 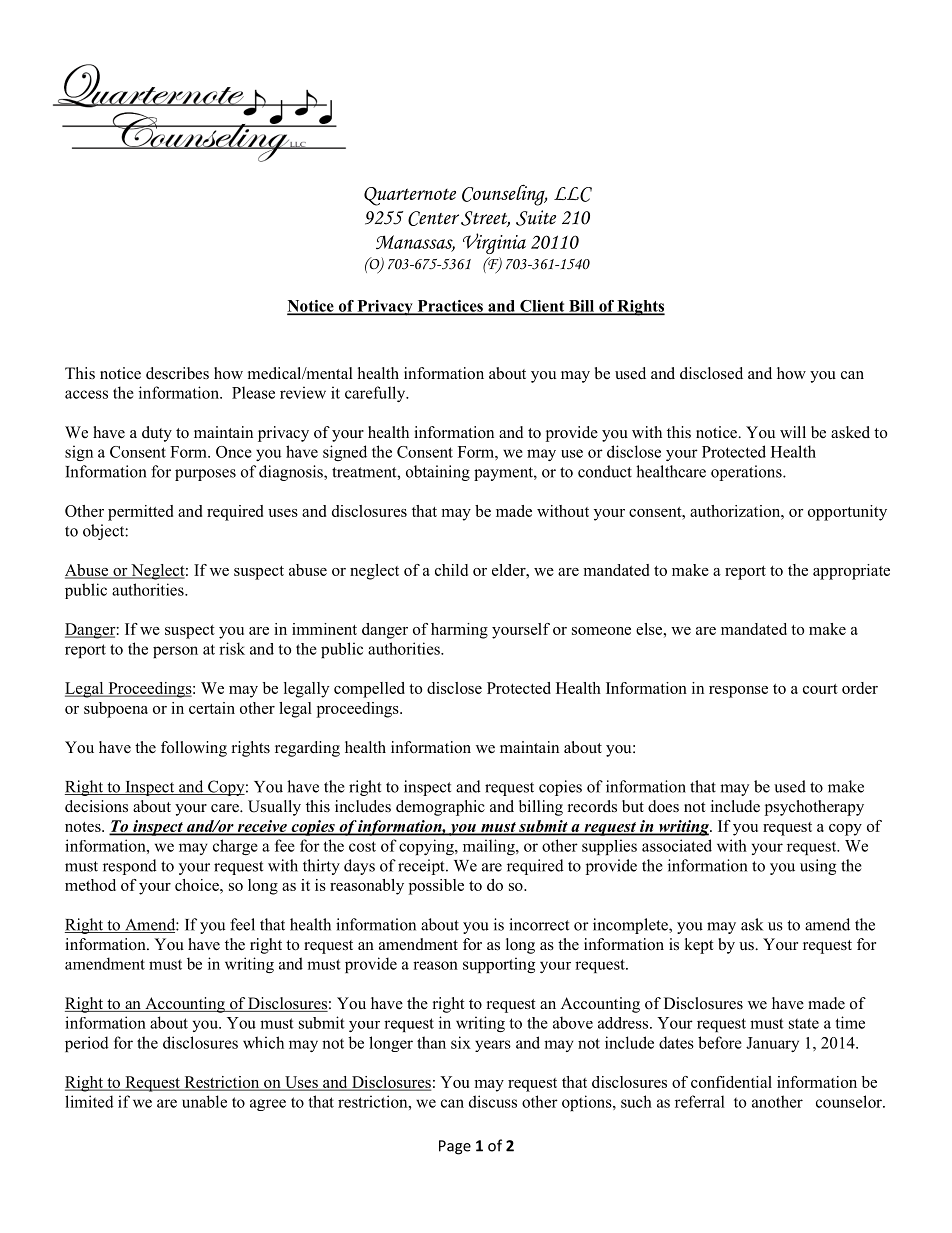 What do you see at coordinates (433, 218) in the document?
I see `Center` at bounding box center [433, 218].
